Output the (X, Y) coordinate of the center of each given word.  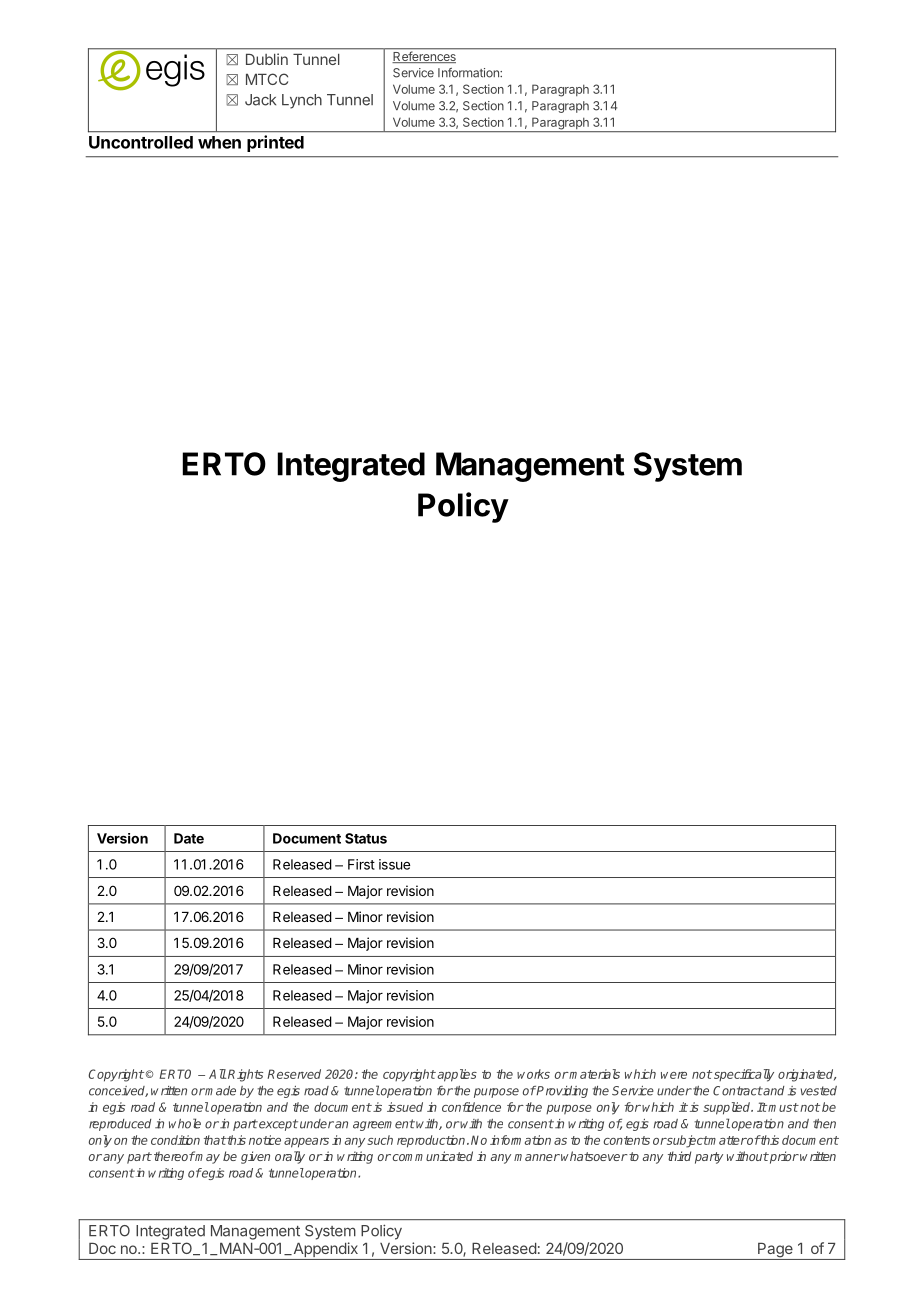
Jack (260, 100)
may (207, 1158)
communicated (432, 1156)
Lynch (302, 101)
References (424, 56)
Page (775, 1251)
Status (366, 838)
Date (189, 838)
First (361, 864)
